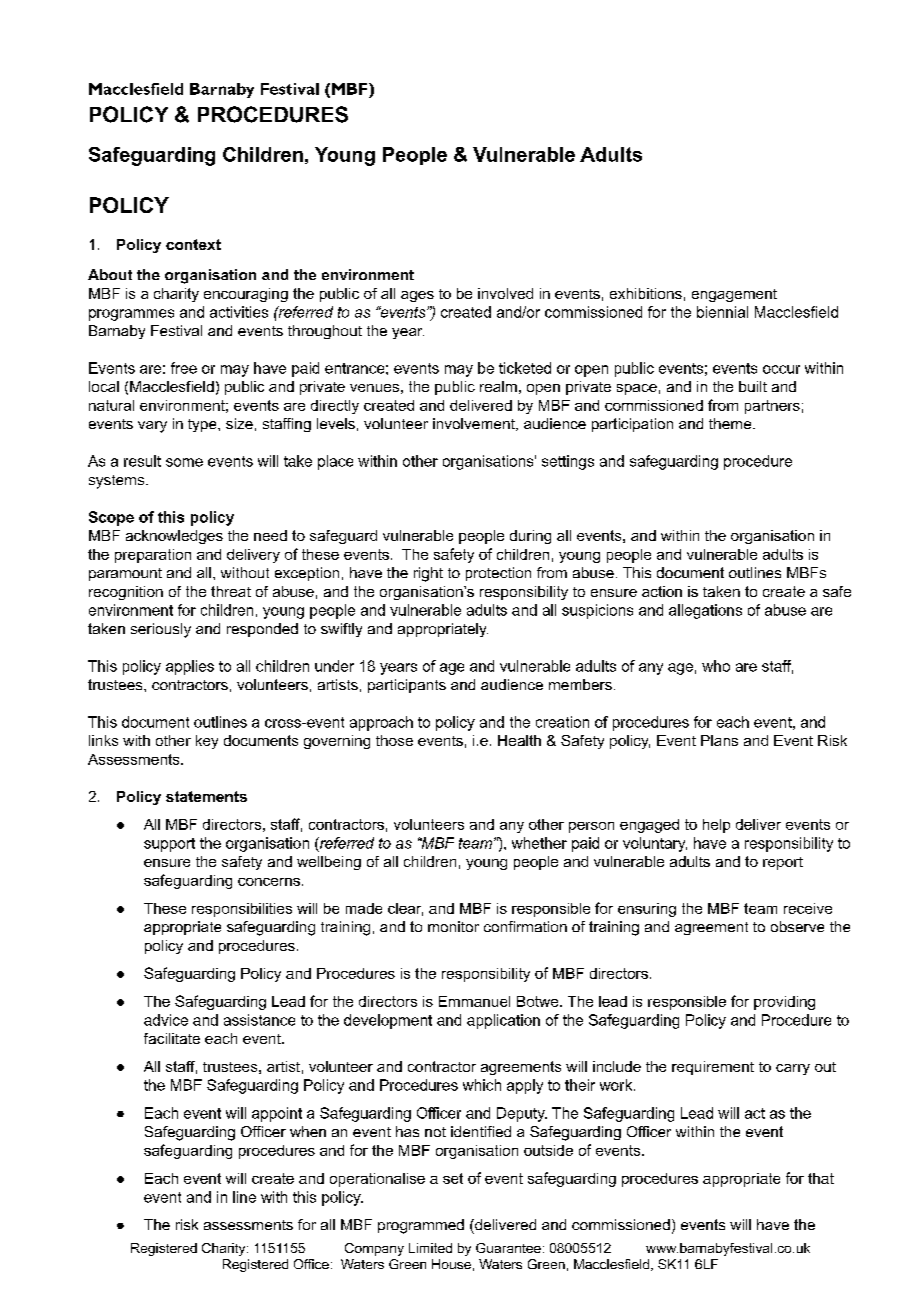 This screenshot has width=924, height=1307. Describe the element at coordinates (193, 244) in the screenshot. I see `context` at that location.
